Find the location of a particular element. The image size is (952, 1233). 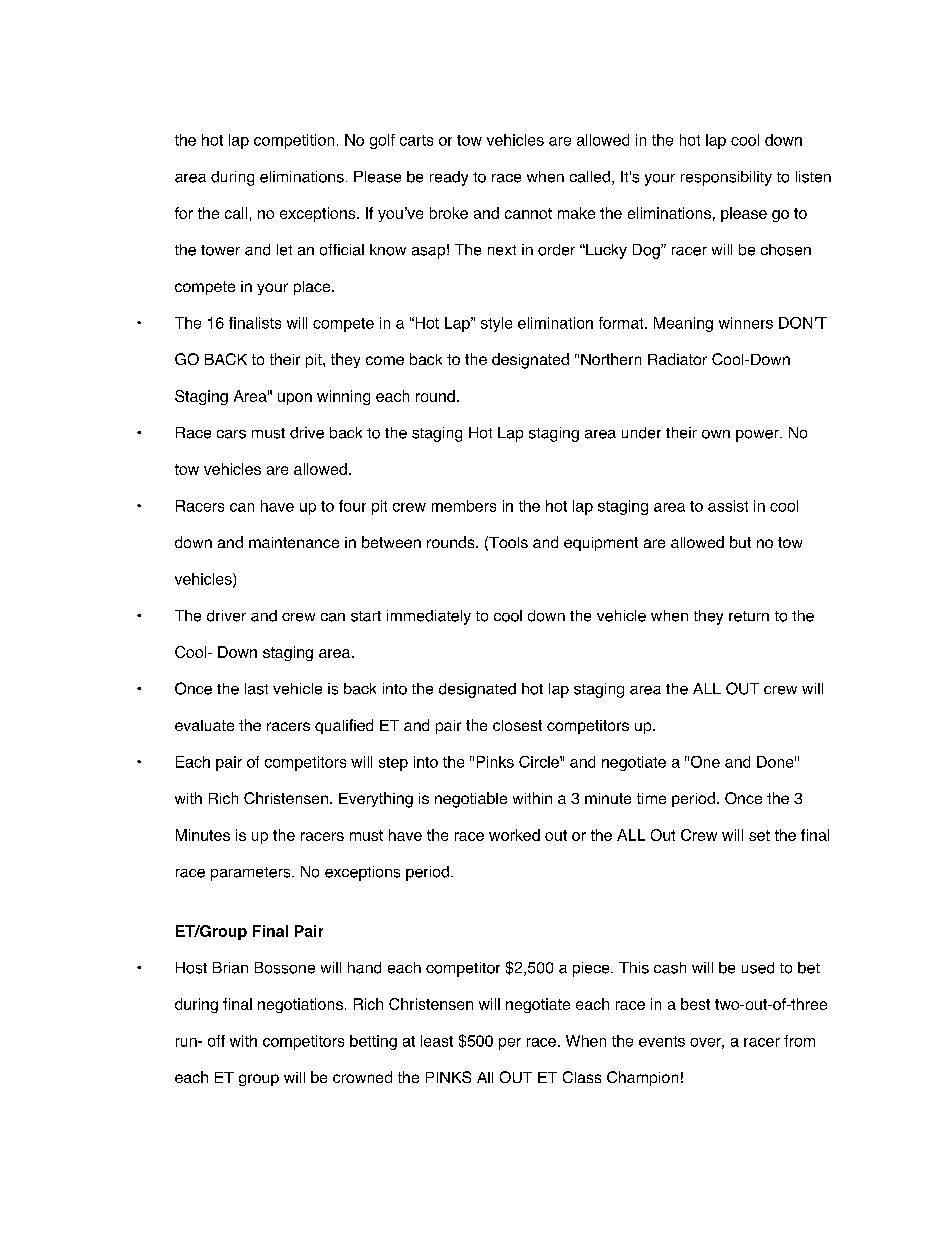

responsibility is located at coordinates (726, 178).
